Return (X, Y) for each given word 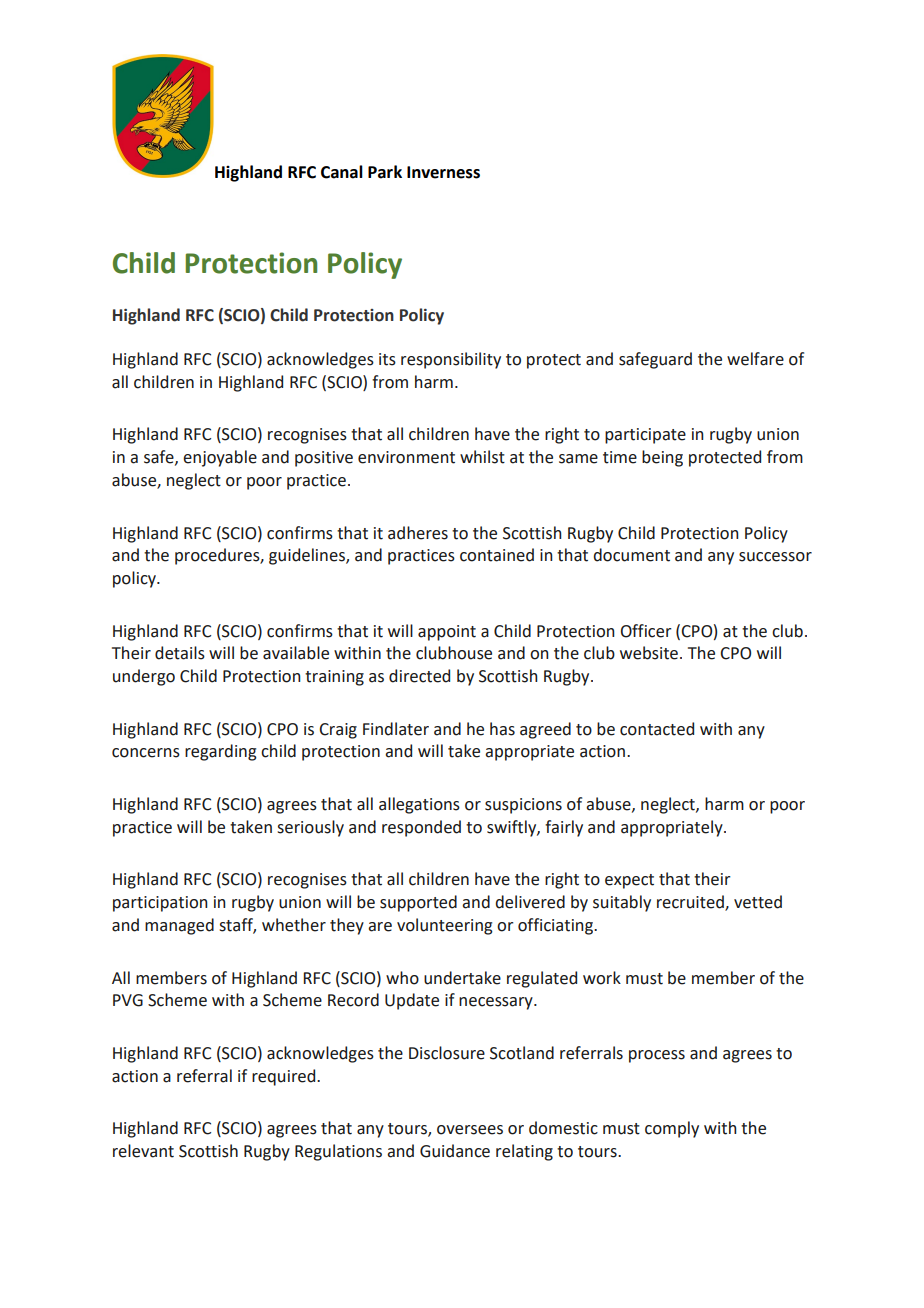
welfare (755, 359)
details (180, 653)
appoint (447, 633)
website (649, 653)
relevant (143, 1151)
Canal (342, 172)
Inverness (443, 172)
